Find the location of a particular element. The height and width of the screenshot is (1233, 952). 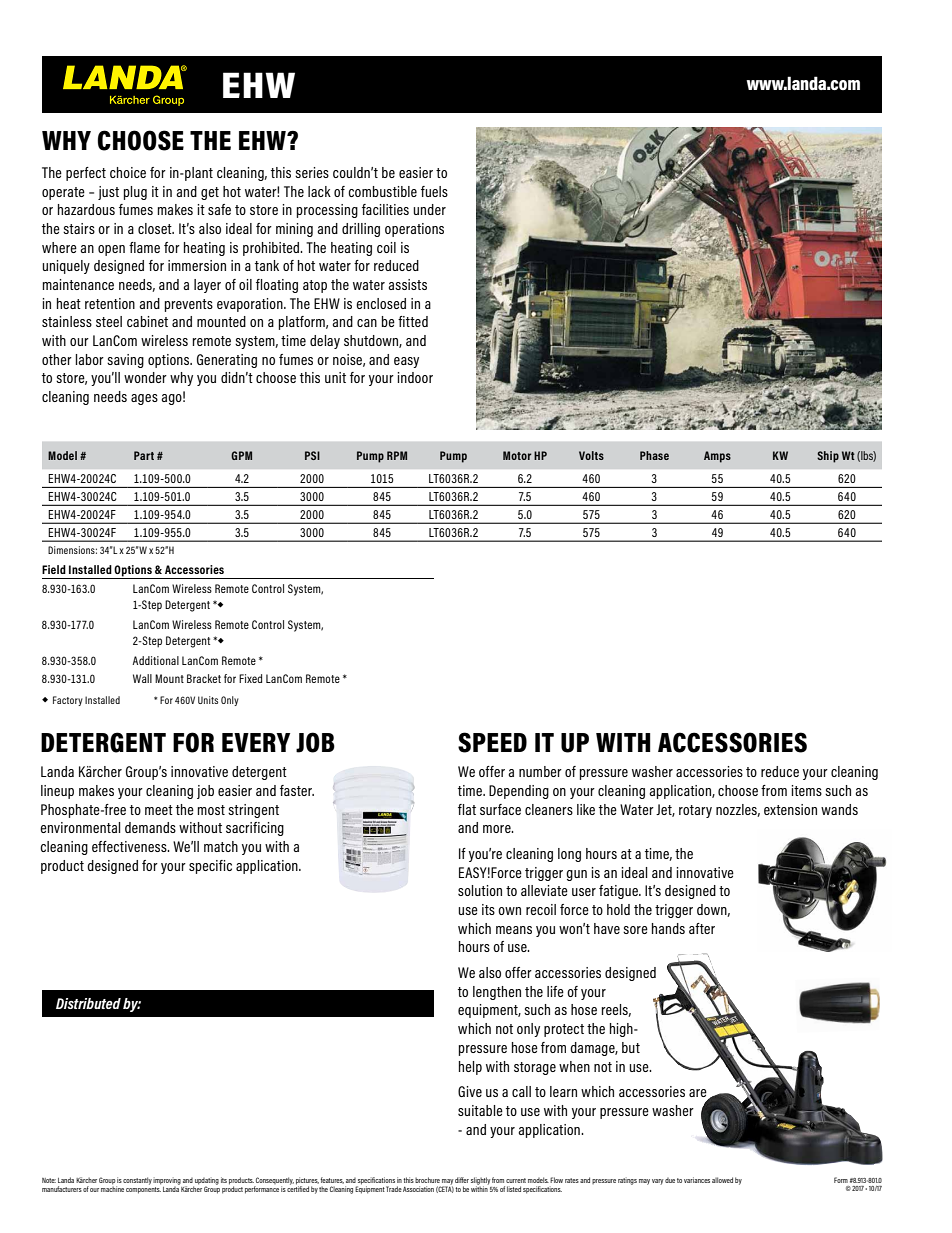

items is located at coordinates (807, 790).
